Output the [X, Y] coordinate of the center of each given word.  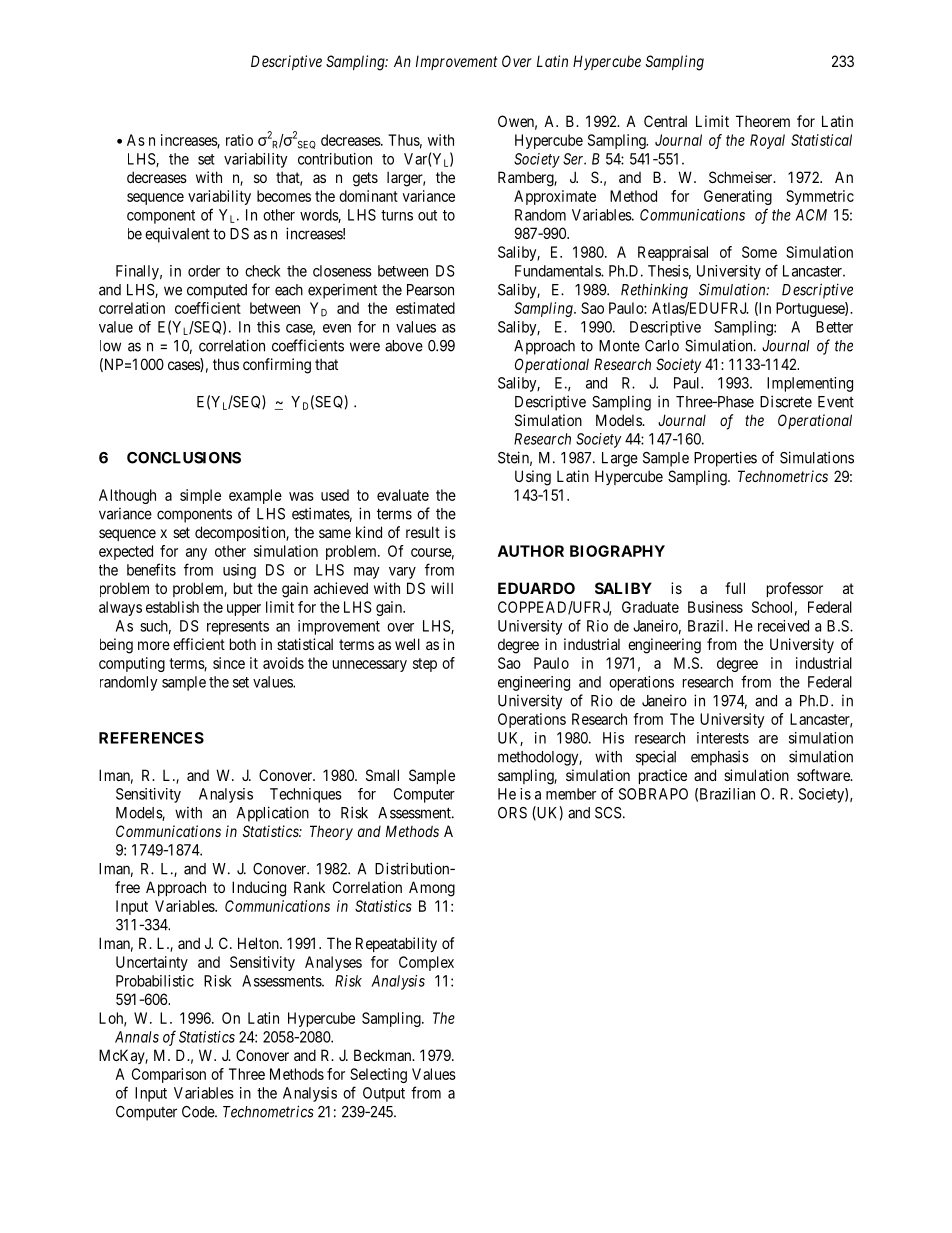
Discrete [786, 401]
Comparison [169, 1075]
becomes [284, 196]
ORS [512, 813]
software [824, 775]
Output [384, 1094]
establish [172, 607]
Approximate [555, 197]
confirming [277, 366]
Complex [426, 963]
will [442, 588]
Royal [767, 141]
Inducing [259, 889]
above [404, 346]
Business [715, 607]
